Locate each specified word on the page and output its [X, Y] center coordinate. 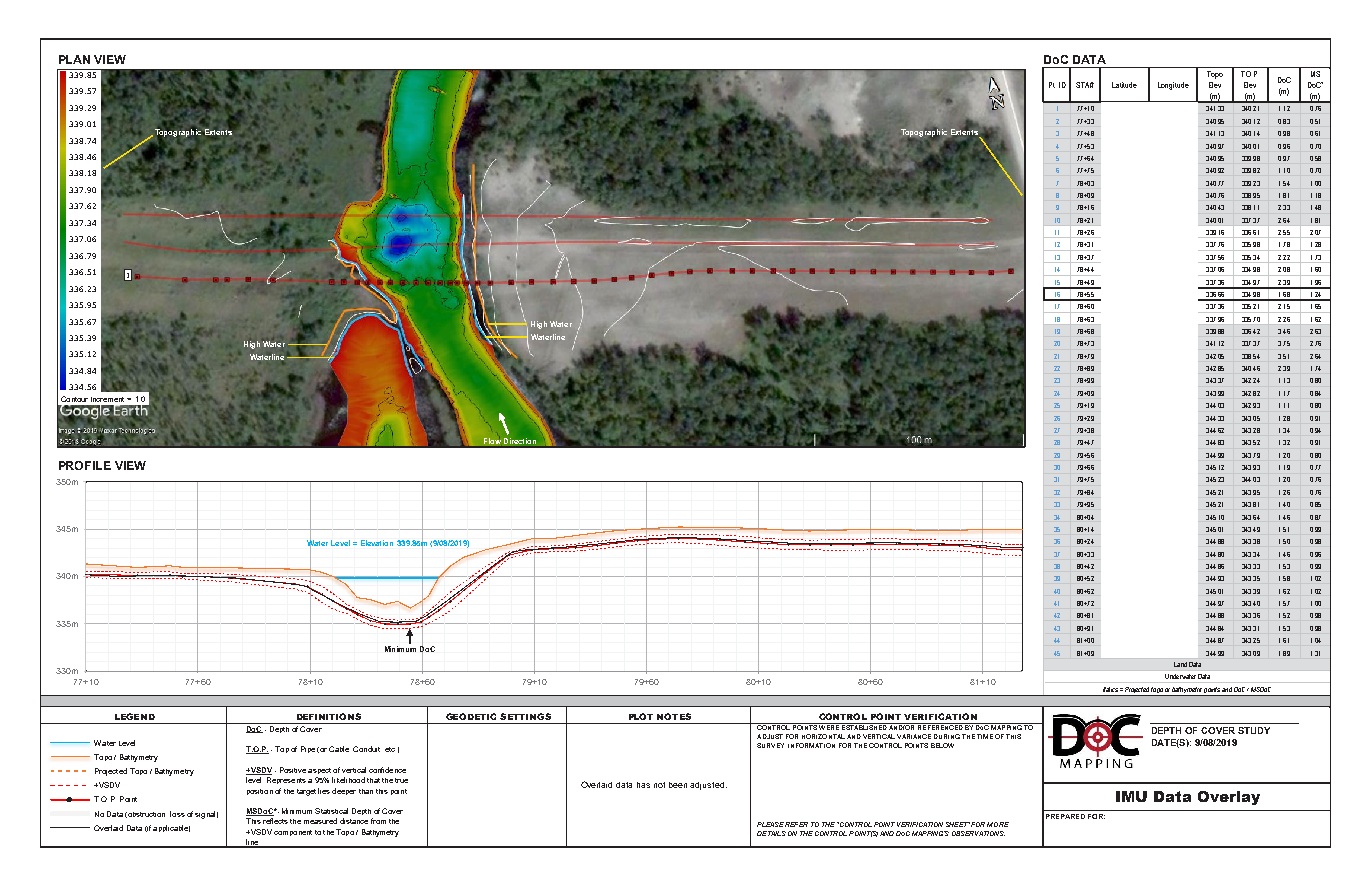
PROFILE [85, 465]
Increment [109, 399]
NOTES [674, 716]
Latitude [1124, 85]
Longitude [1173, 86]
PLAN [74, 59]
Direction [519, 442]
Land [1180, 664]
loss [177, 814]
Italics [1110, 689]
